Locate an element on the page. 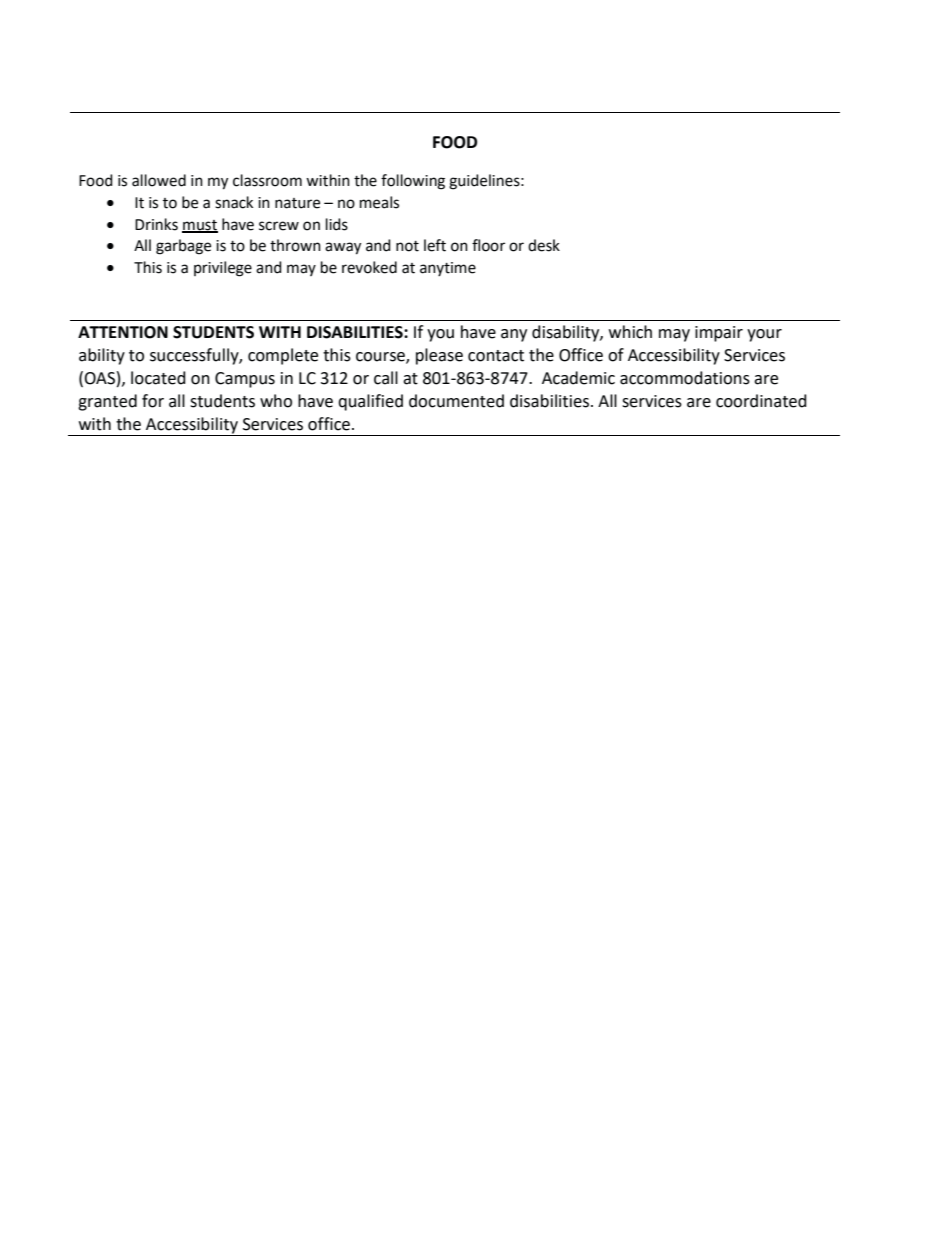 This page has height=1233, width=952. desk is located at coordinates (544, 245).
